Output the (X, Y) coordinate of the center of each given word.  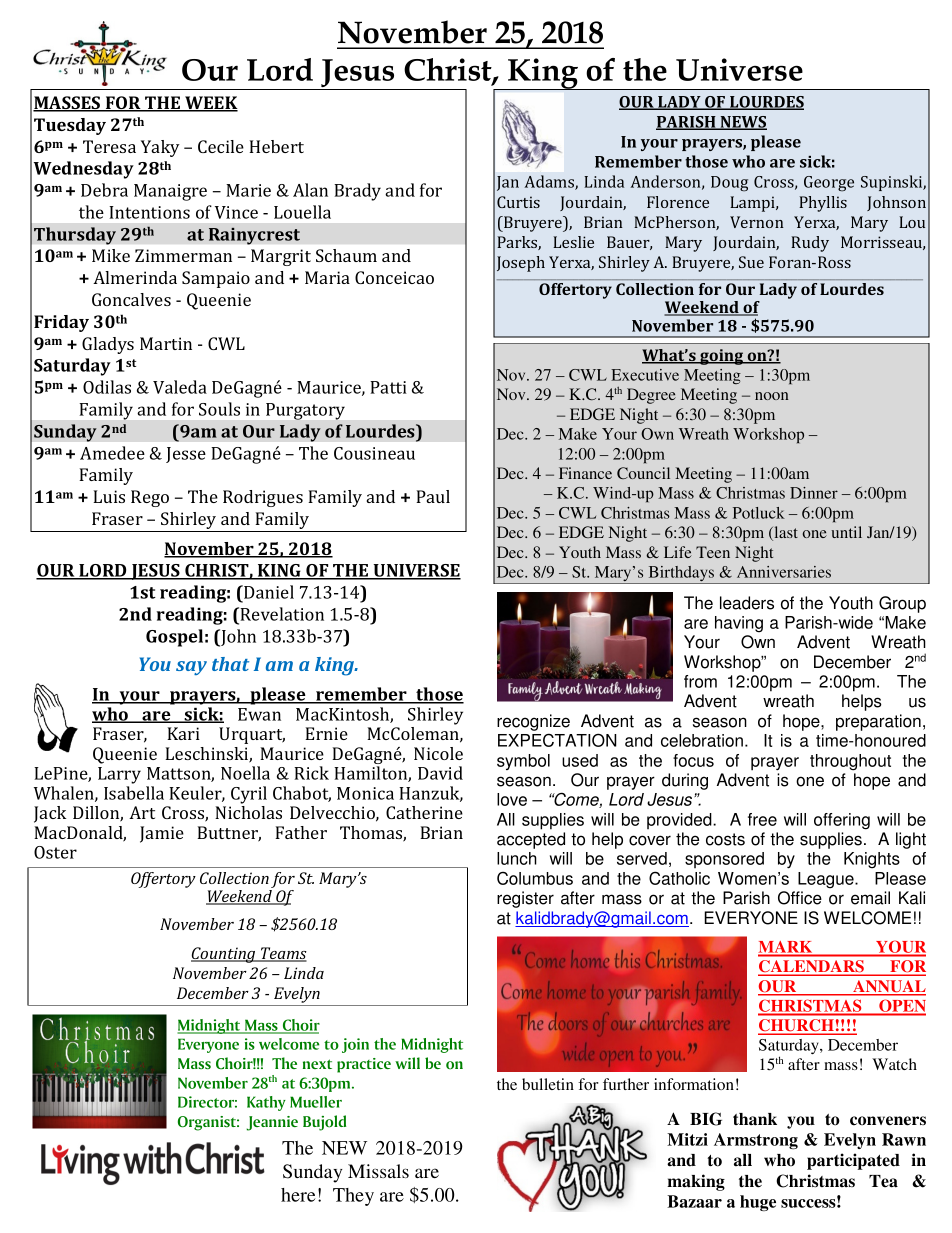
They (353, 1197)
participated (853, 1161)
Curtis (518, 202)
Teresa (109, 146)
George (829, 184)
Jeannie (272, 1123)
